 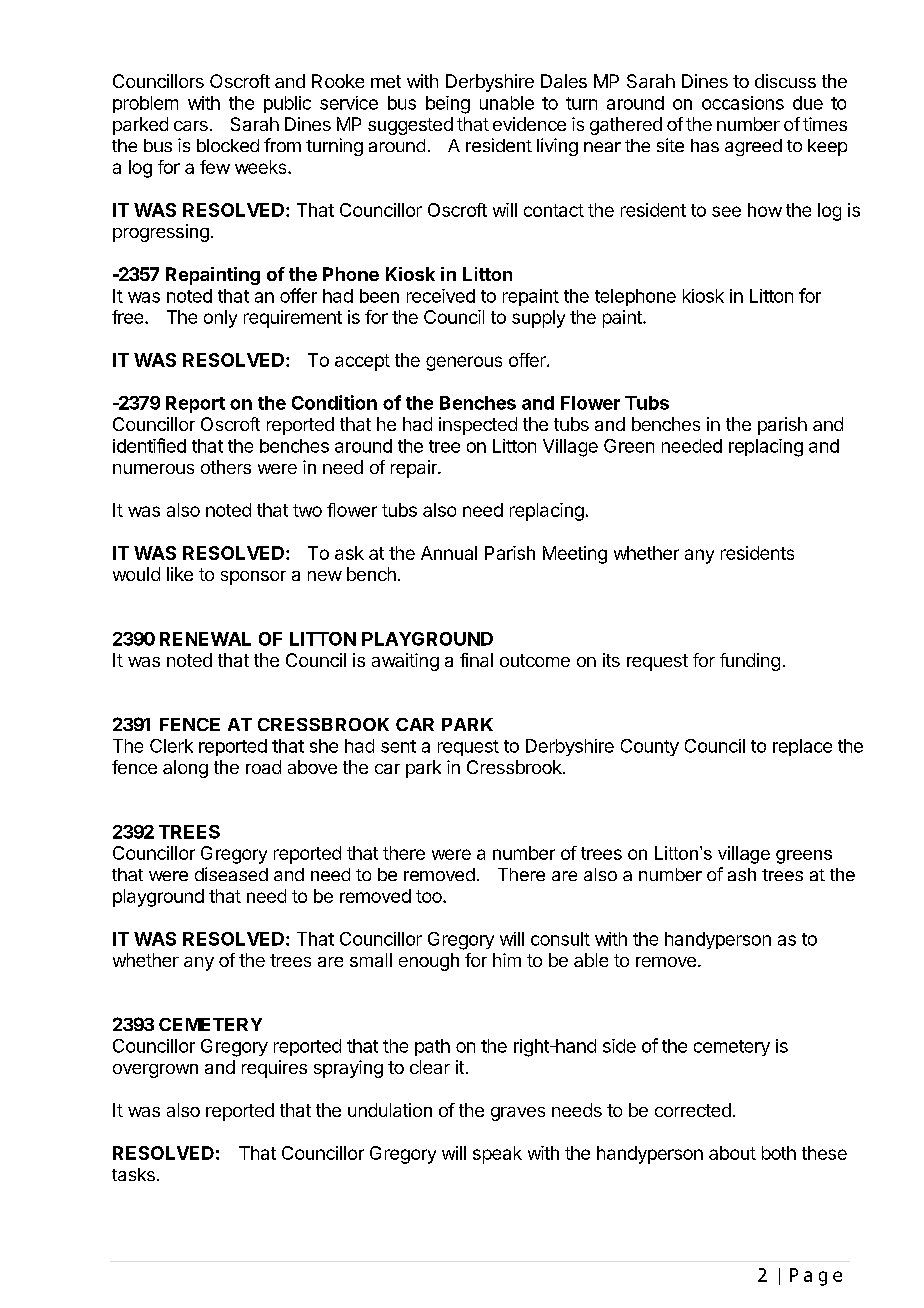 I want to click on tasks, so click(x=133, y=1174).
